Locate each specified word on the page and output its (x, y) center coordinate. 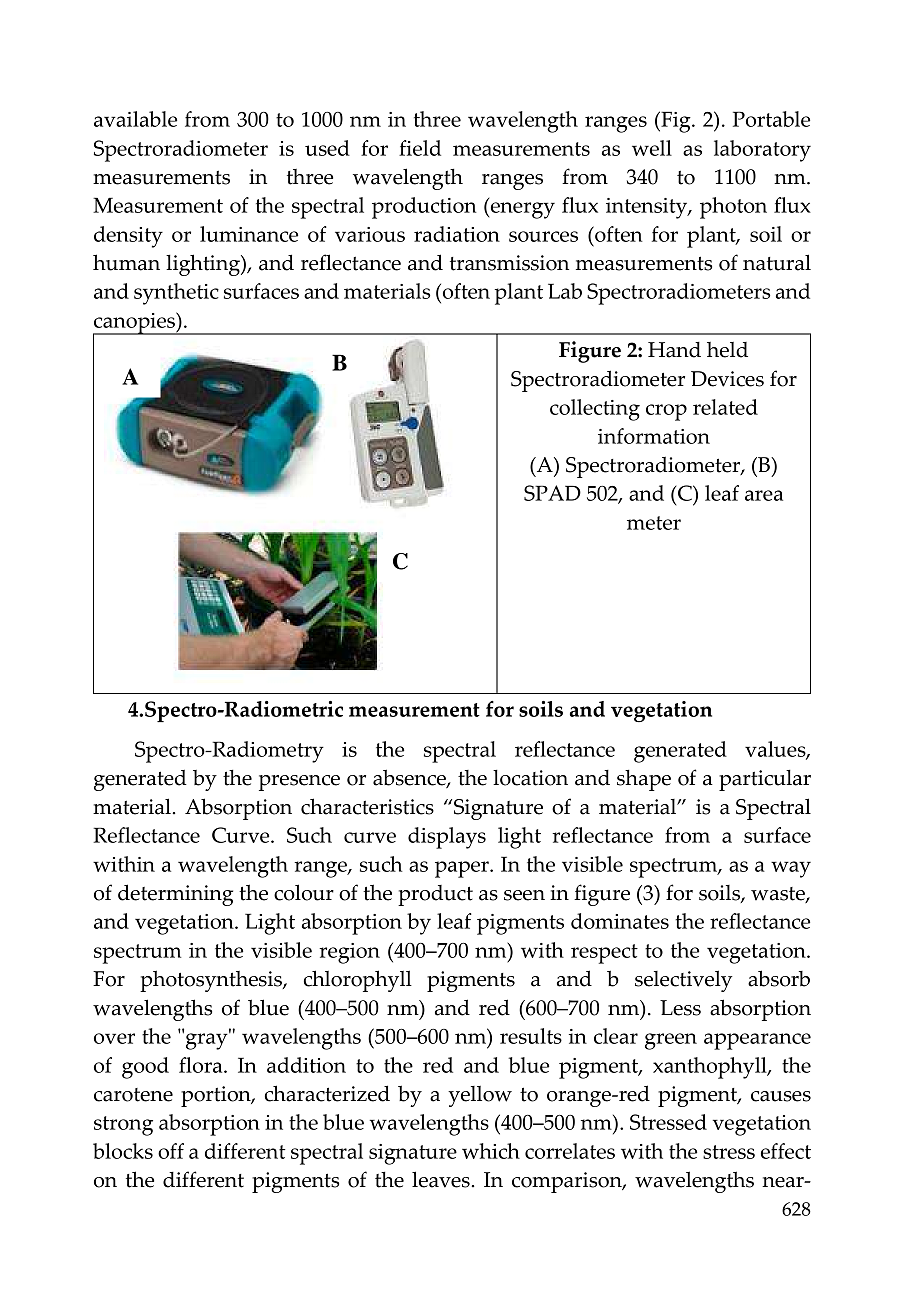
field (420, 148)
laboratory (762, 151)
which (491, 1151)
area (764, 495)
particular (765, 780)
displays (447, 838)
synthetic (176, 294)
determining (175, 895)
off (171, 1151)
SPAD (552, 493)
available (135, 119)
